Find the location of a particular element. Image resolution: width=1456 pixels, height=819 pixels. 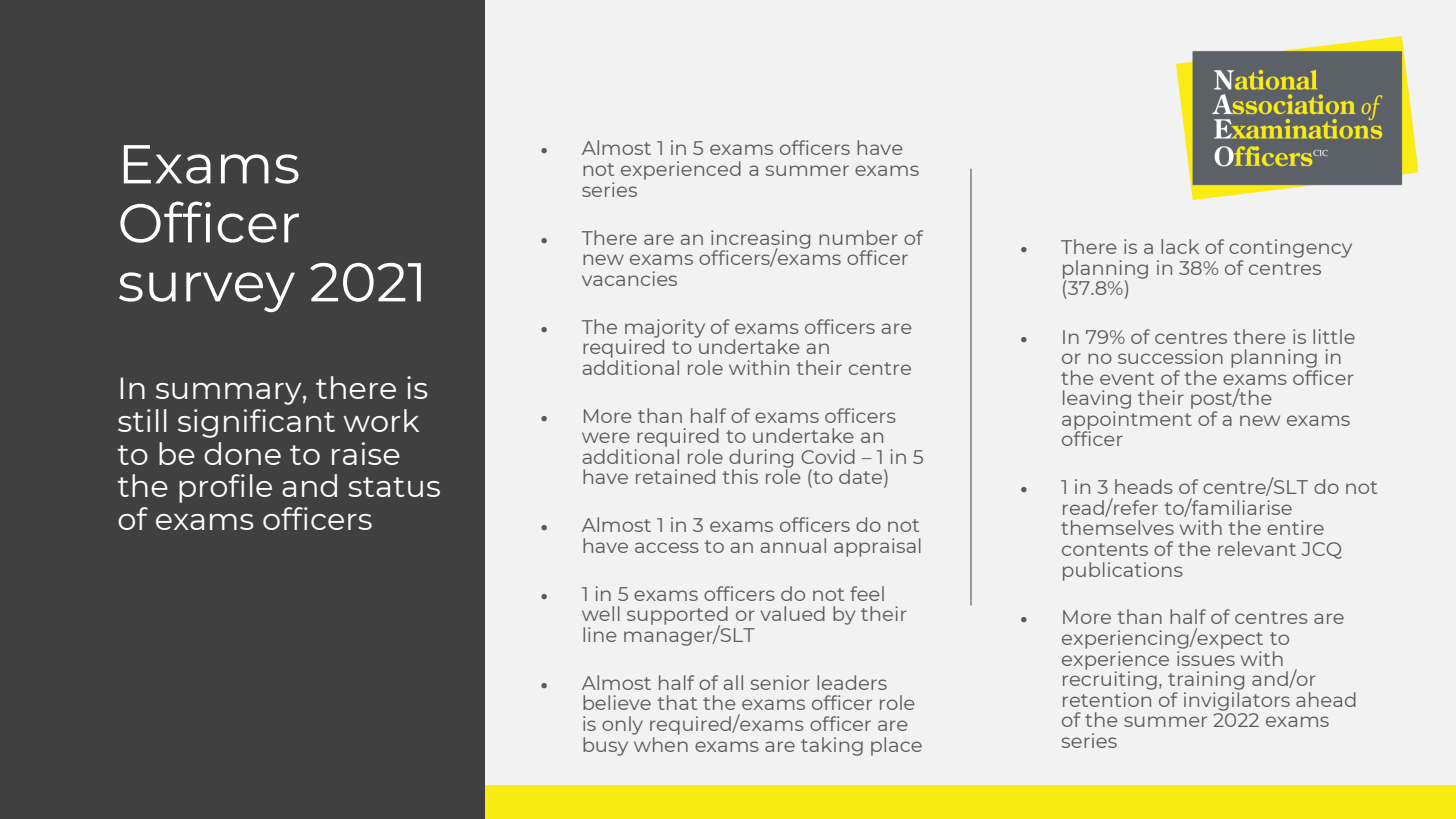

busy is located at coordinates (605, 746).
